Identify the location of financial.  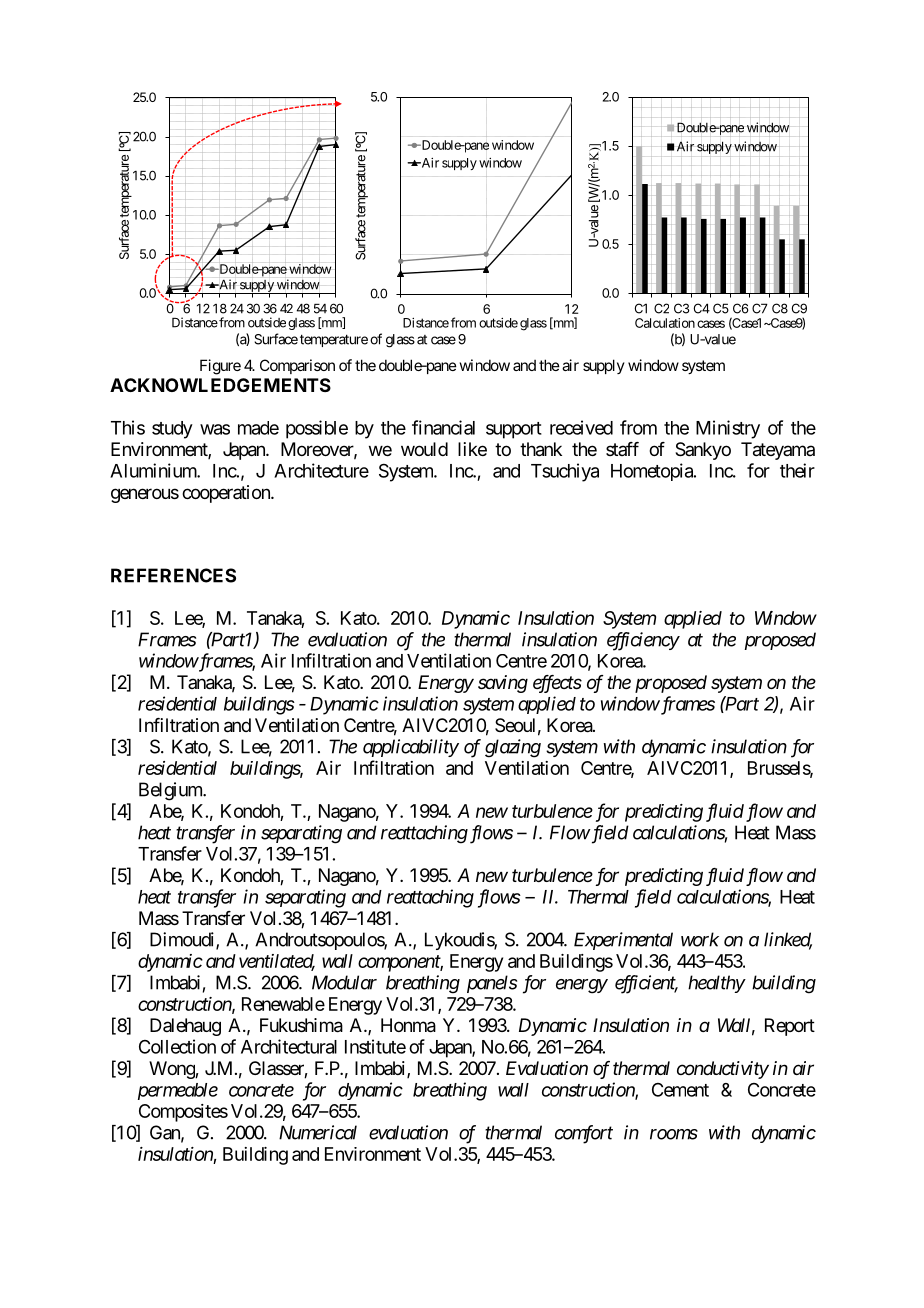
(443, 427).
